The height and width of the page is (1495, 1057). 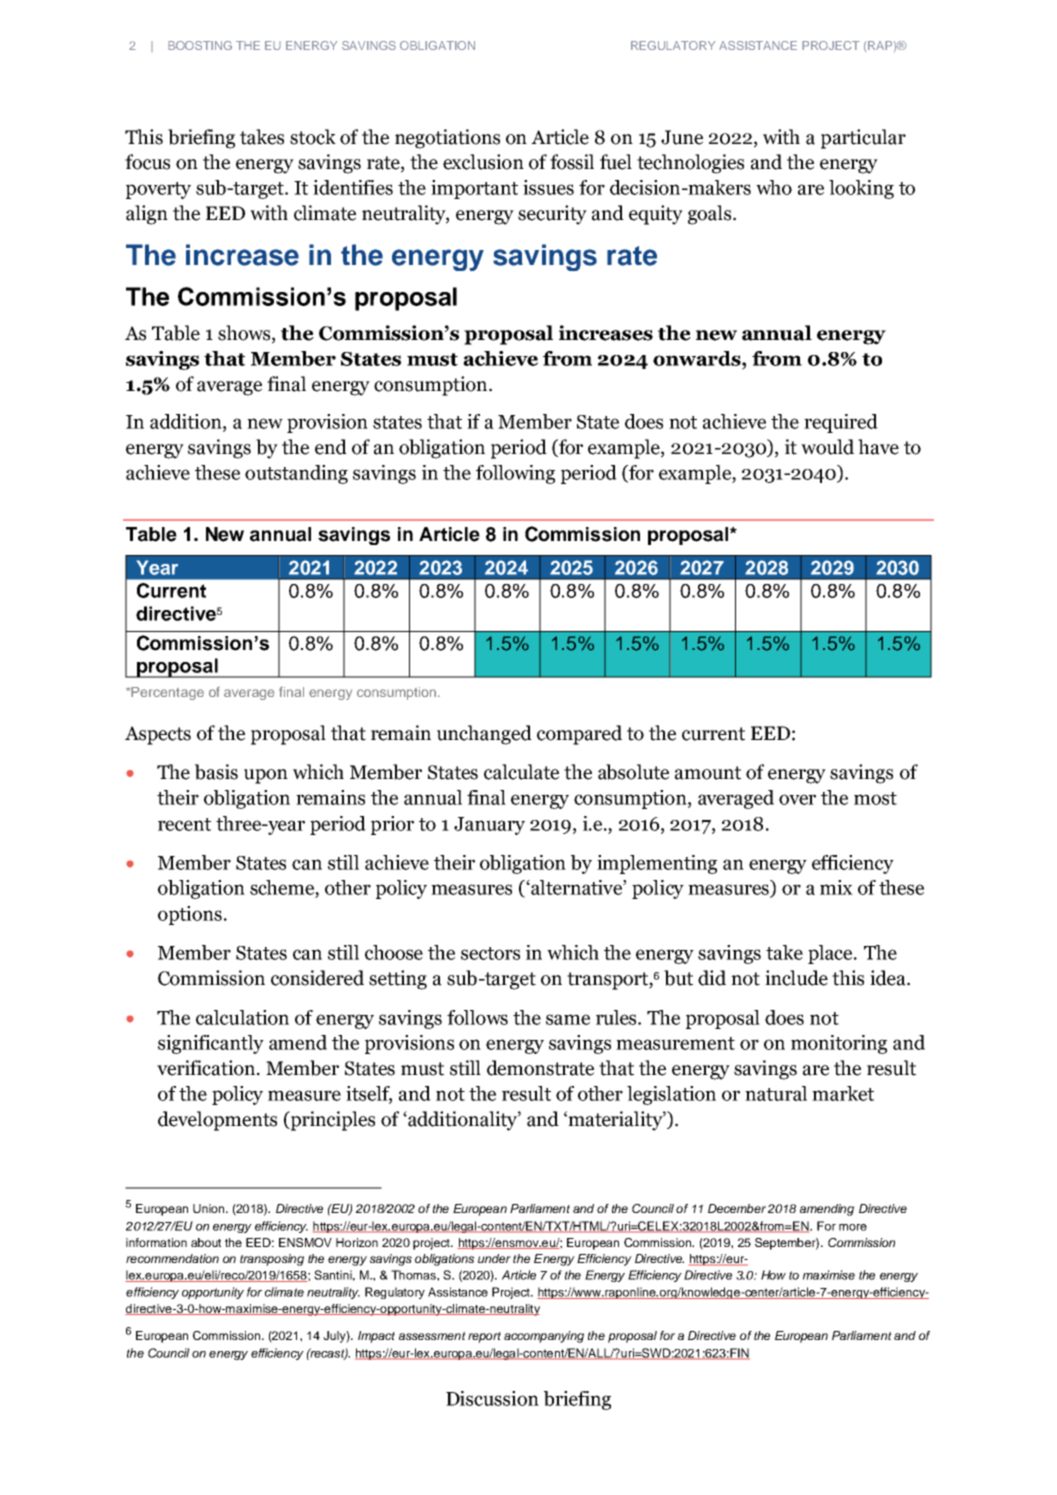 What do you see at coordinates (708, 773) in the page?
I see `amount` at bounding box center [708, 773].
